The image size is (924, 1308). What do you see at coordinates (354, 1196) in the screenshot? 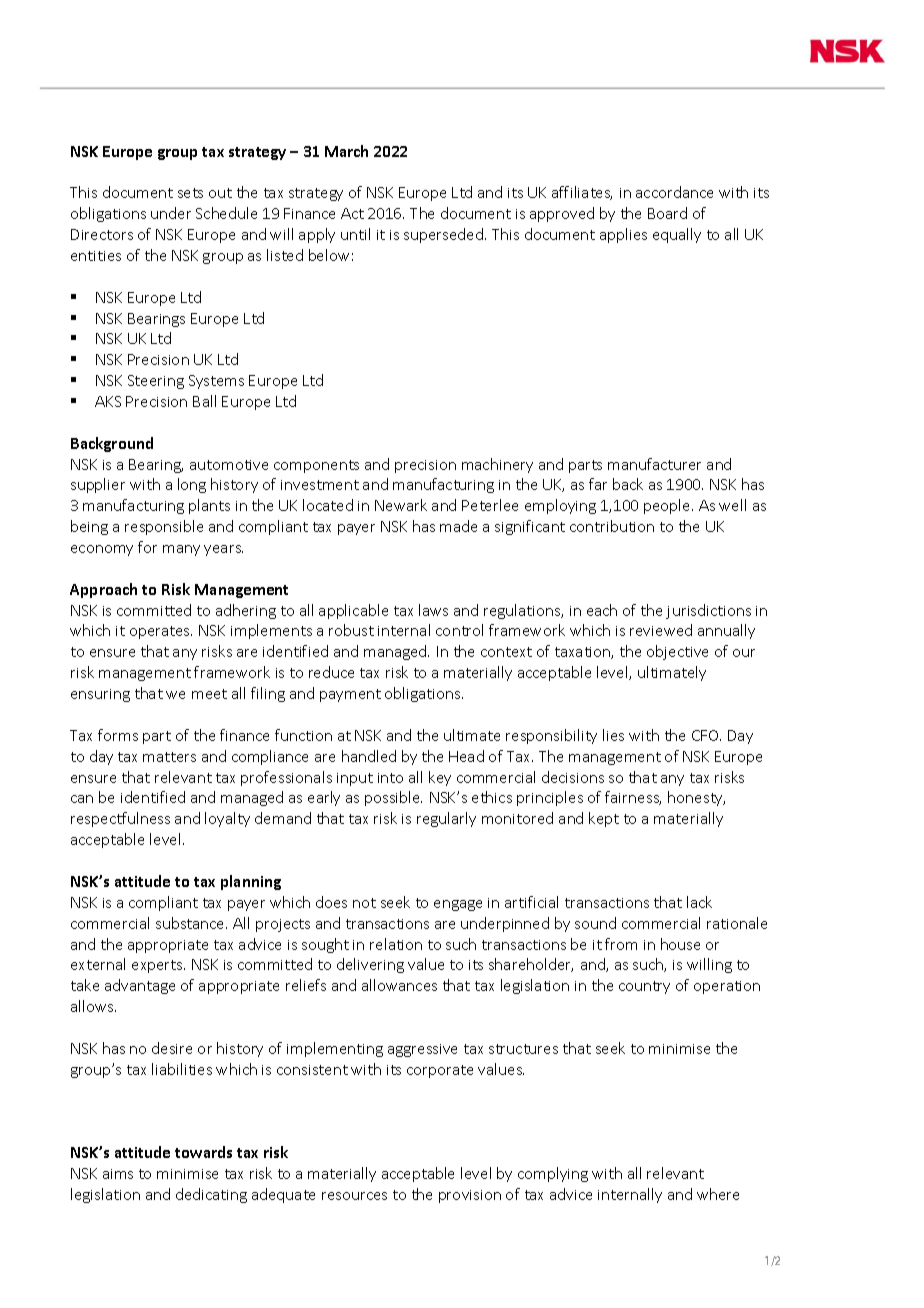
I see `resources` at bounding box center [354, 1196].
